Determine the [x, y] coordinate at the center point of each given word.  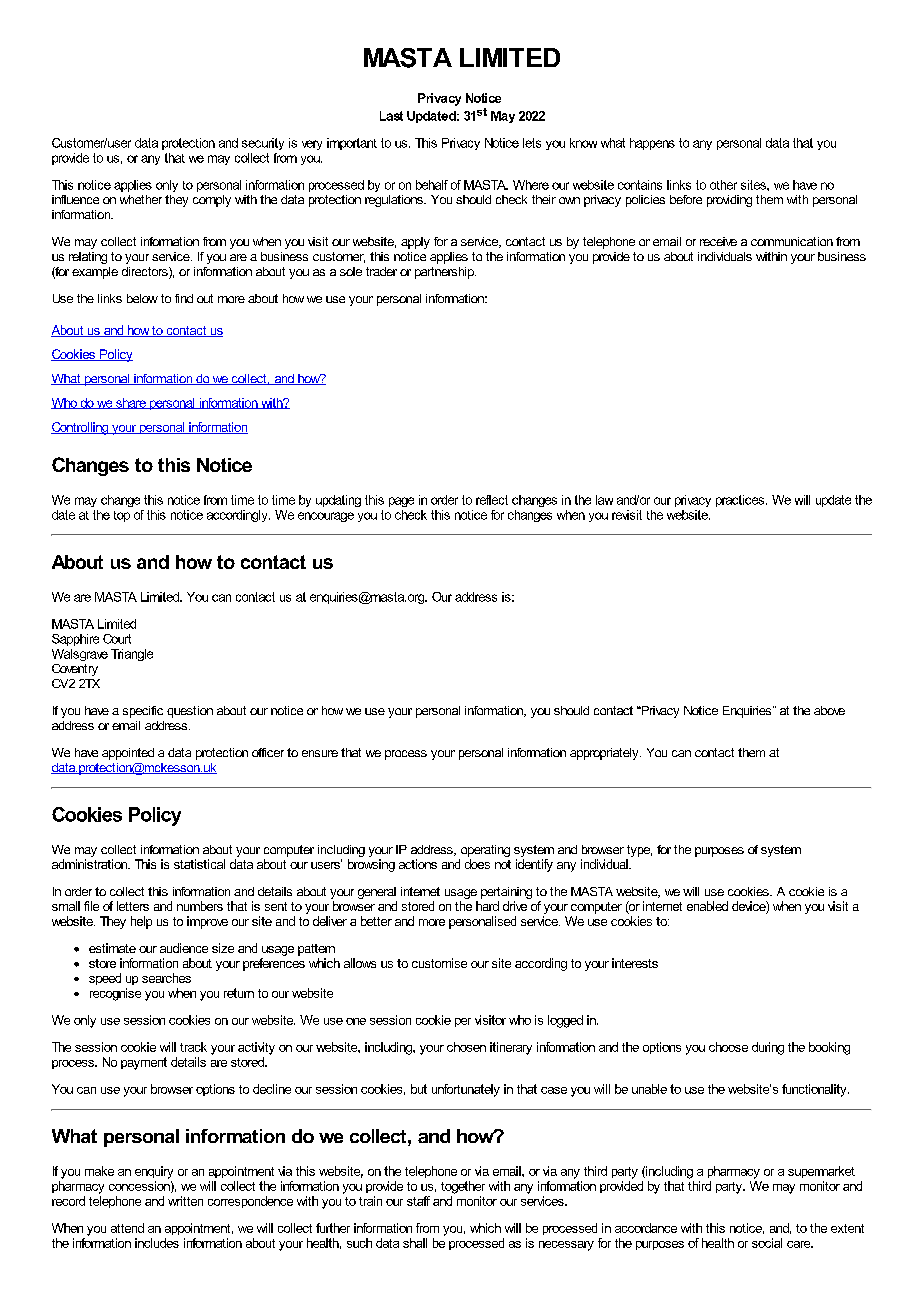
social [767, 1243]
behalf [432, 185]
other [723, 185]
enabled [707, 906]
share [131, 403]
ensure [320, 753]
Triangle [132, 655]
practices [741, 501]
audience [184, 948]
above [829, 710]
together [463, 1187]
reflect [492, 500]
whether [141, 199]
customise [439, 963]
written [185, 1201]
